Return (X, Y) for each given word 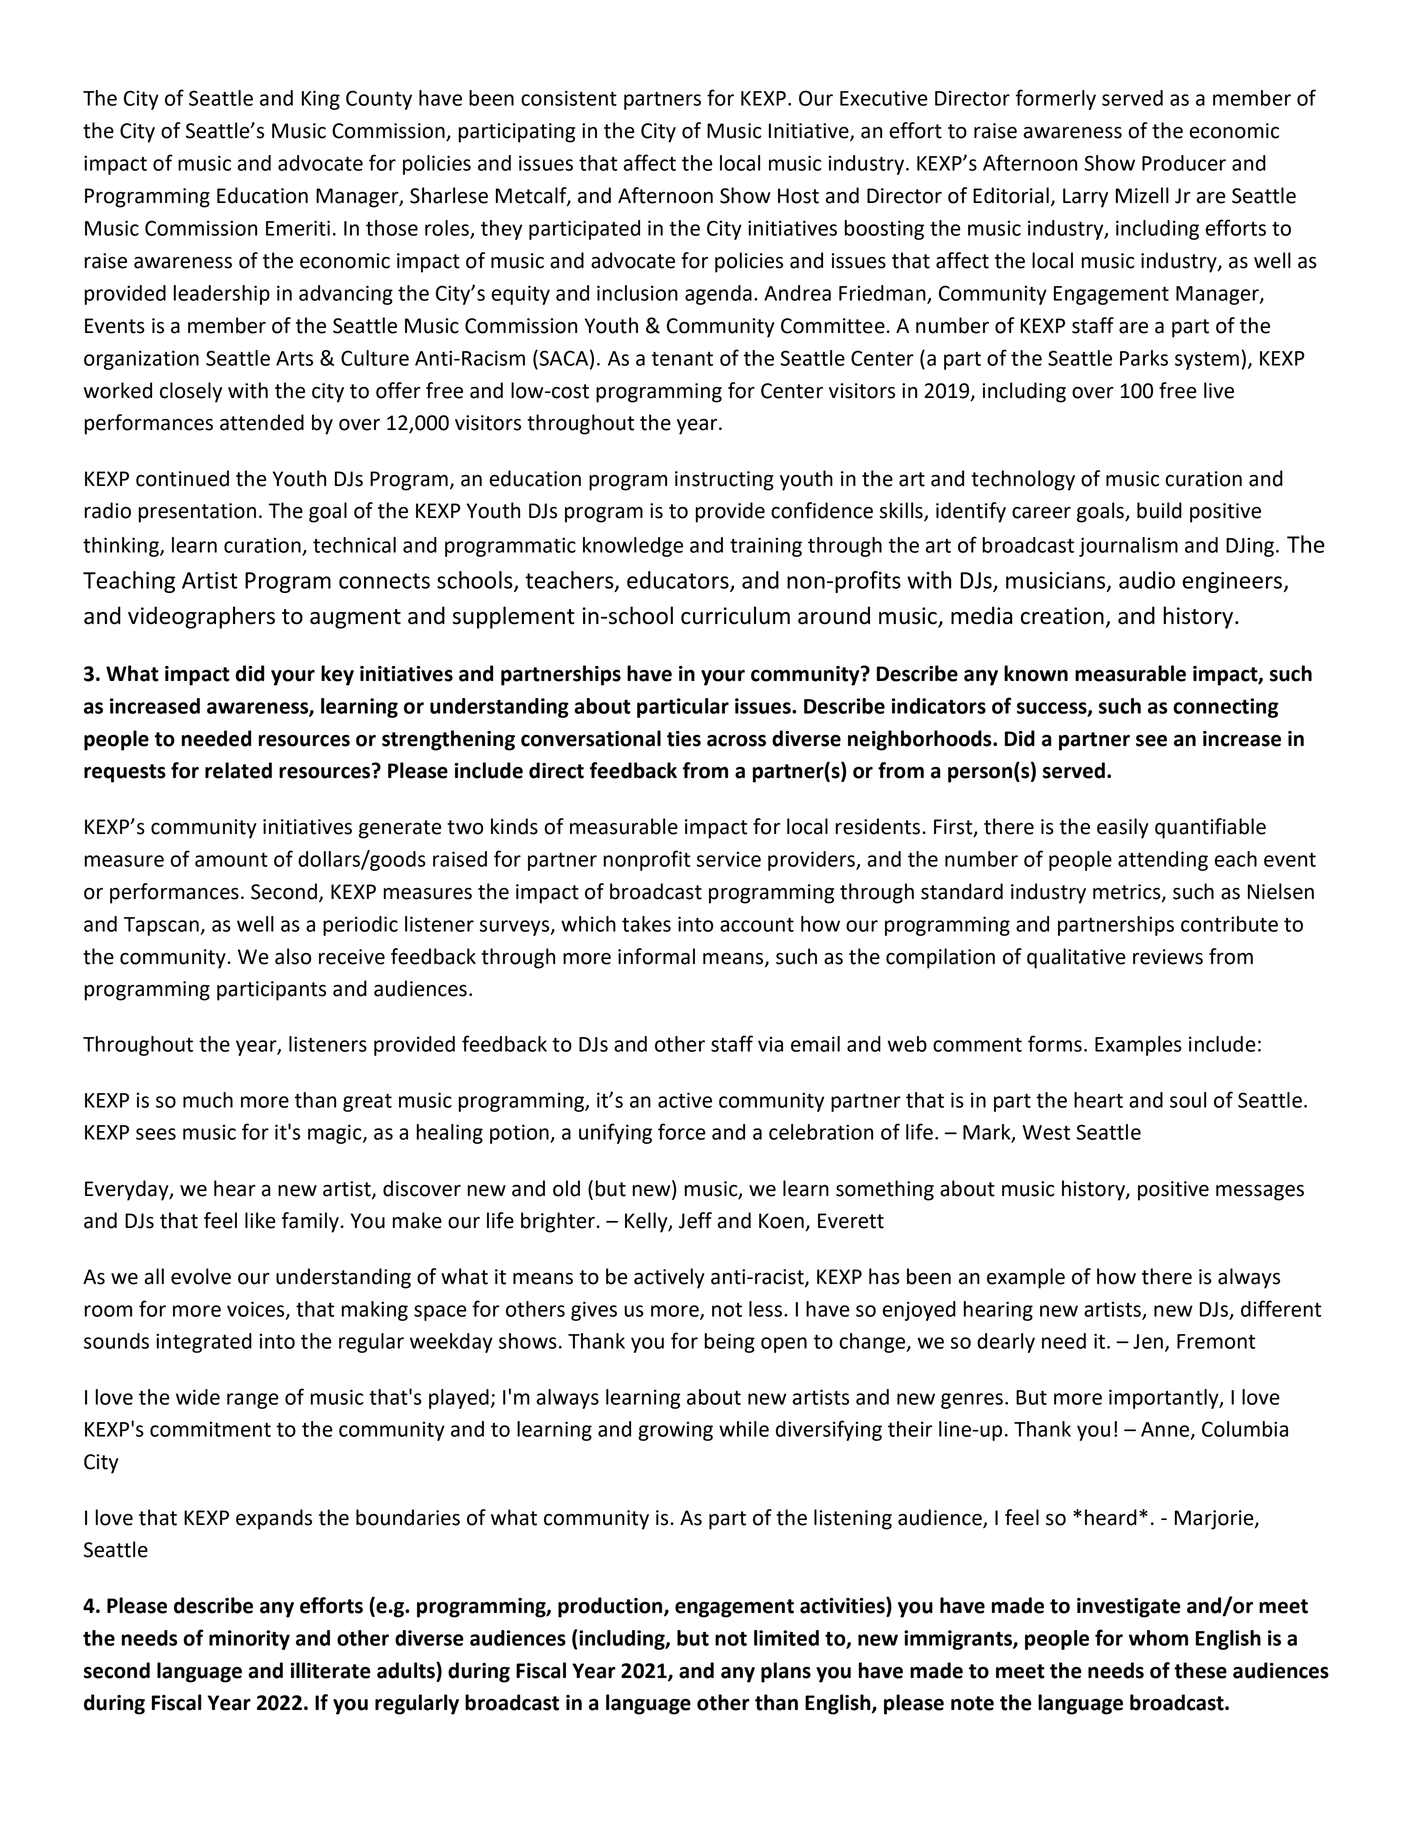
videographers (201, 617)
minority (249, 1640)
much (208, 1100)
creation (1062, 616)
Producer (1184, 163)
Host (798, 196)
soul (1188, 1100)
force (682, 1131)
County (379, 100)
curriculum (735, 615)
